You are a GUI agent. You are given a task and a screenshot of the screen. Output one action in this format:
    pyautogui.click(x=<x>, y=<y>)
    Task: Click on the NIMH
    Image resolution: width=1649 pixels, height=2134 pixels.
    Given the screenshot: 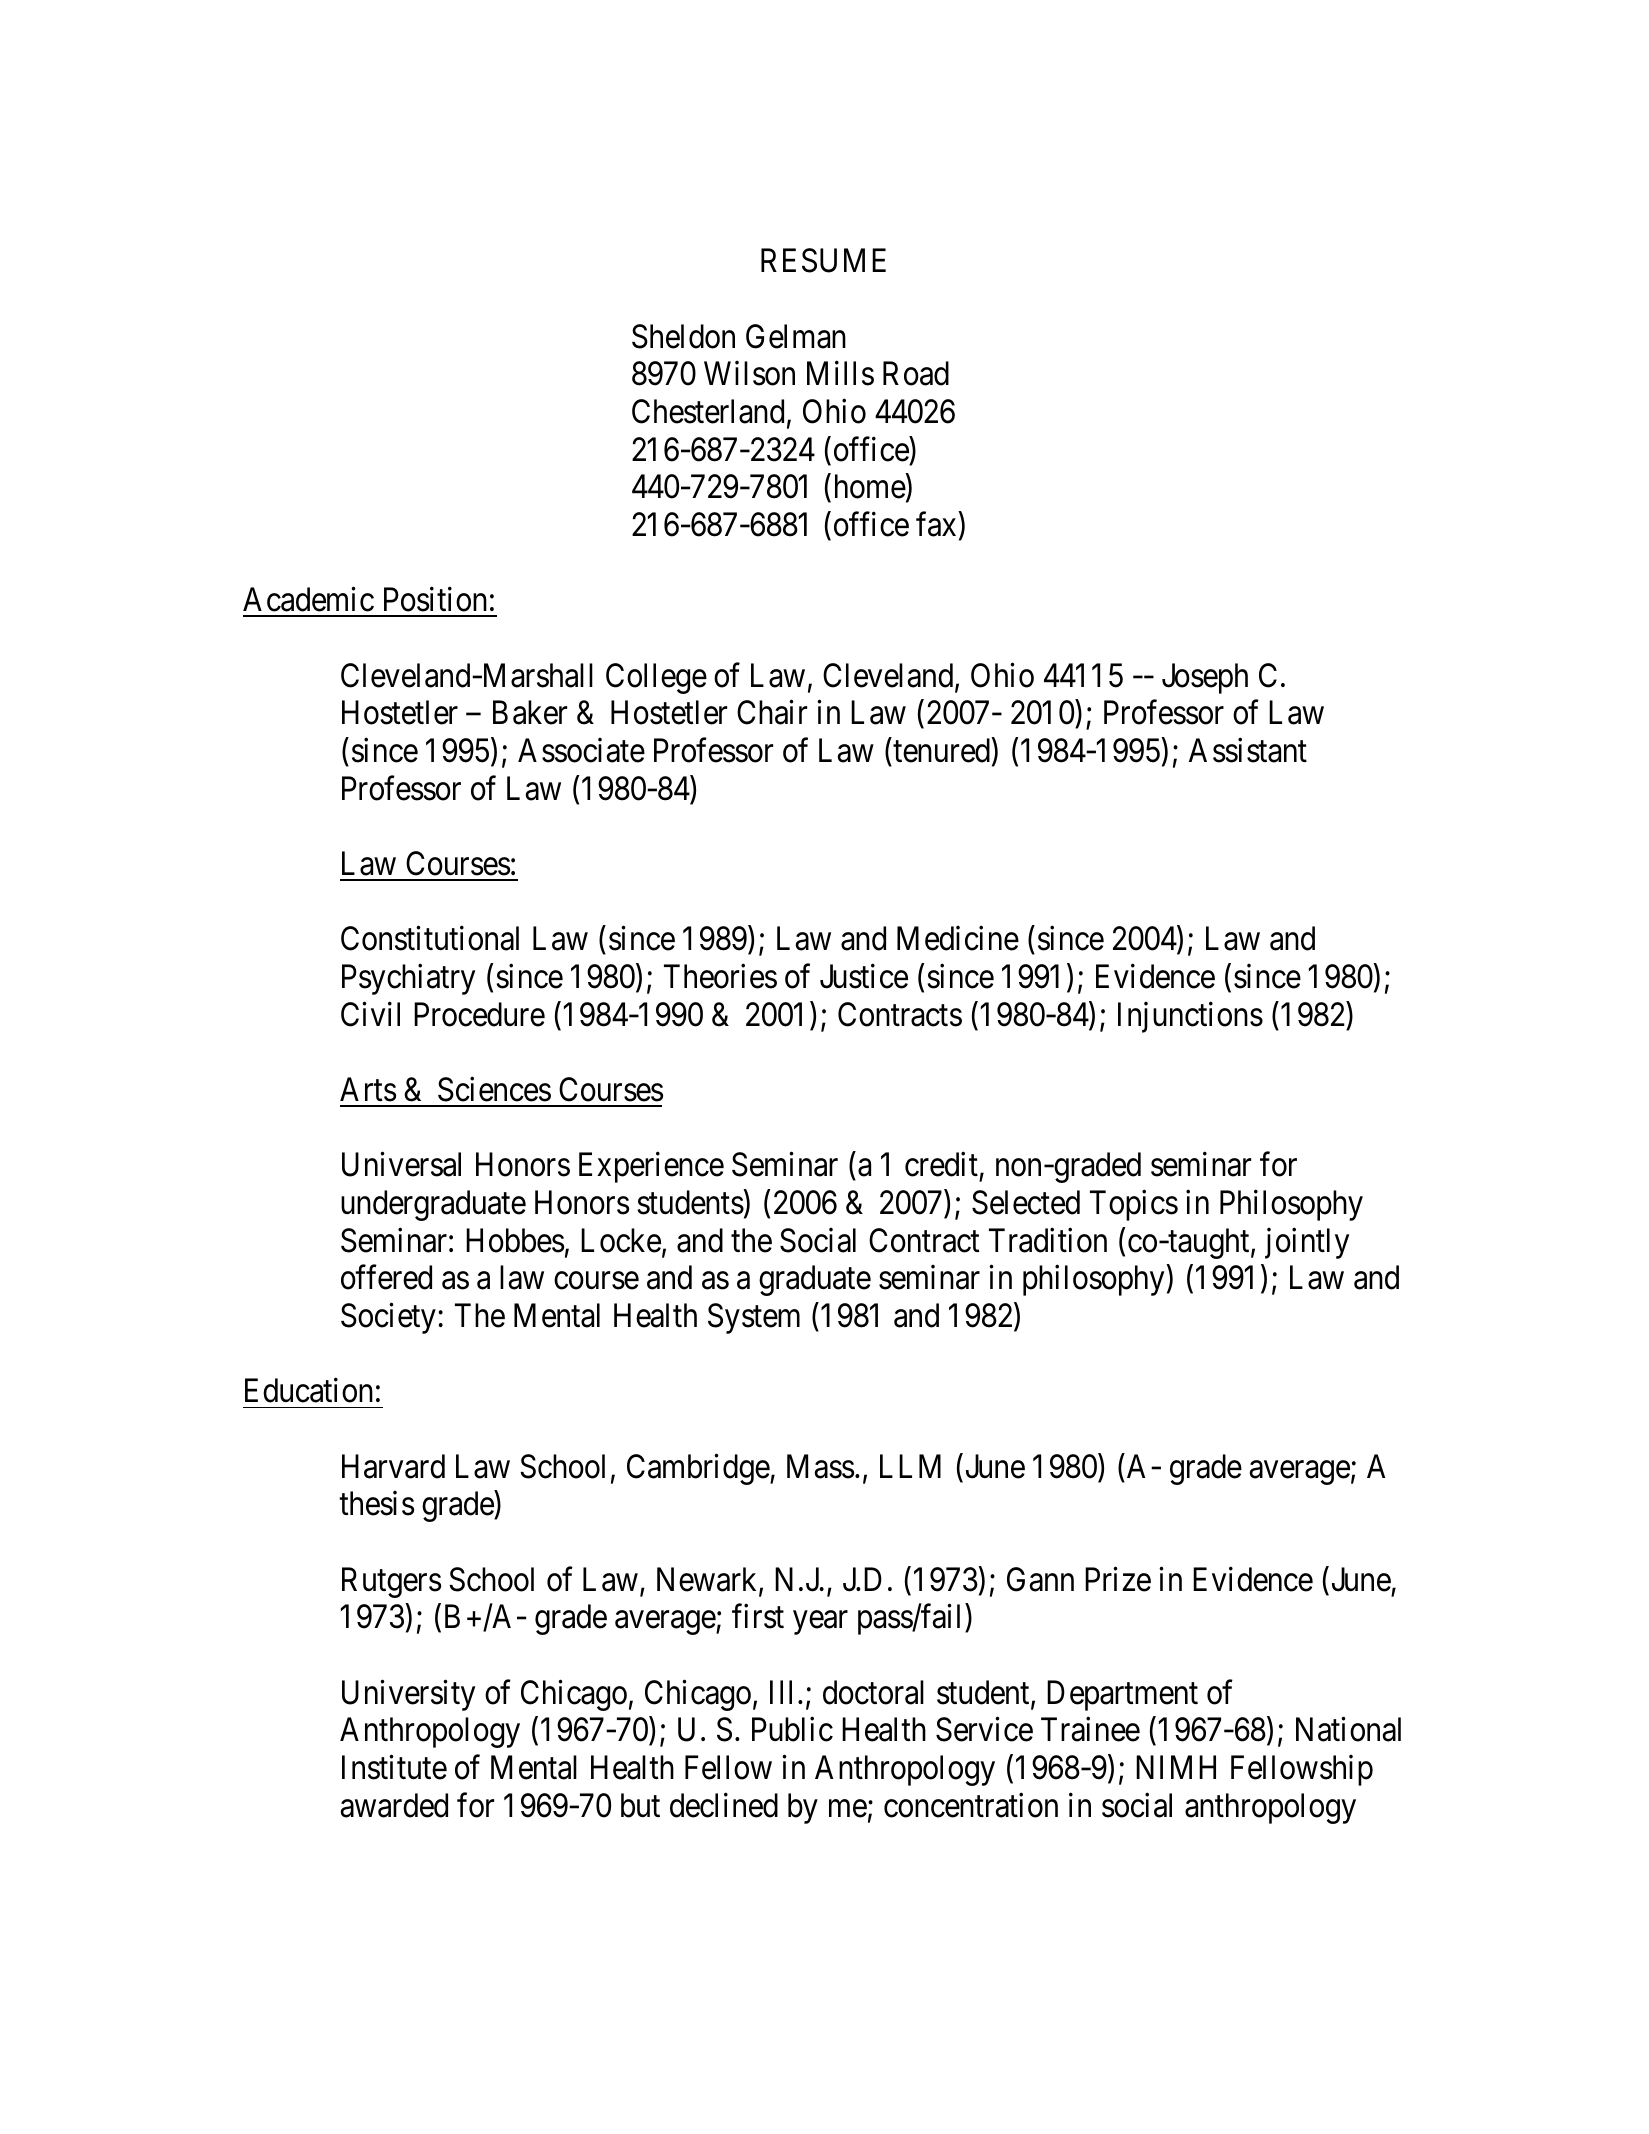 What is the action you would take?
    pyautogui.click(x=1176, y=1767)
